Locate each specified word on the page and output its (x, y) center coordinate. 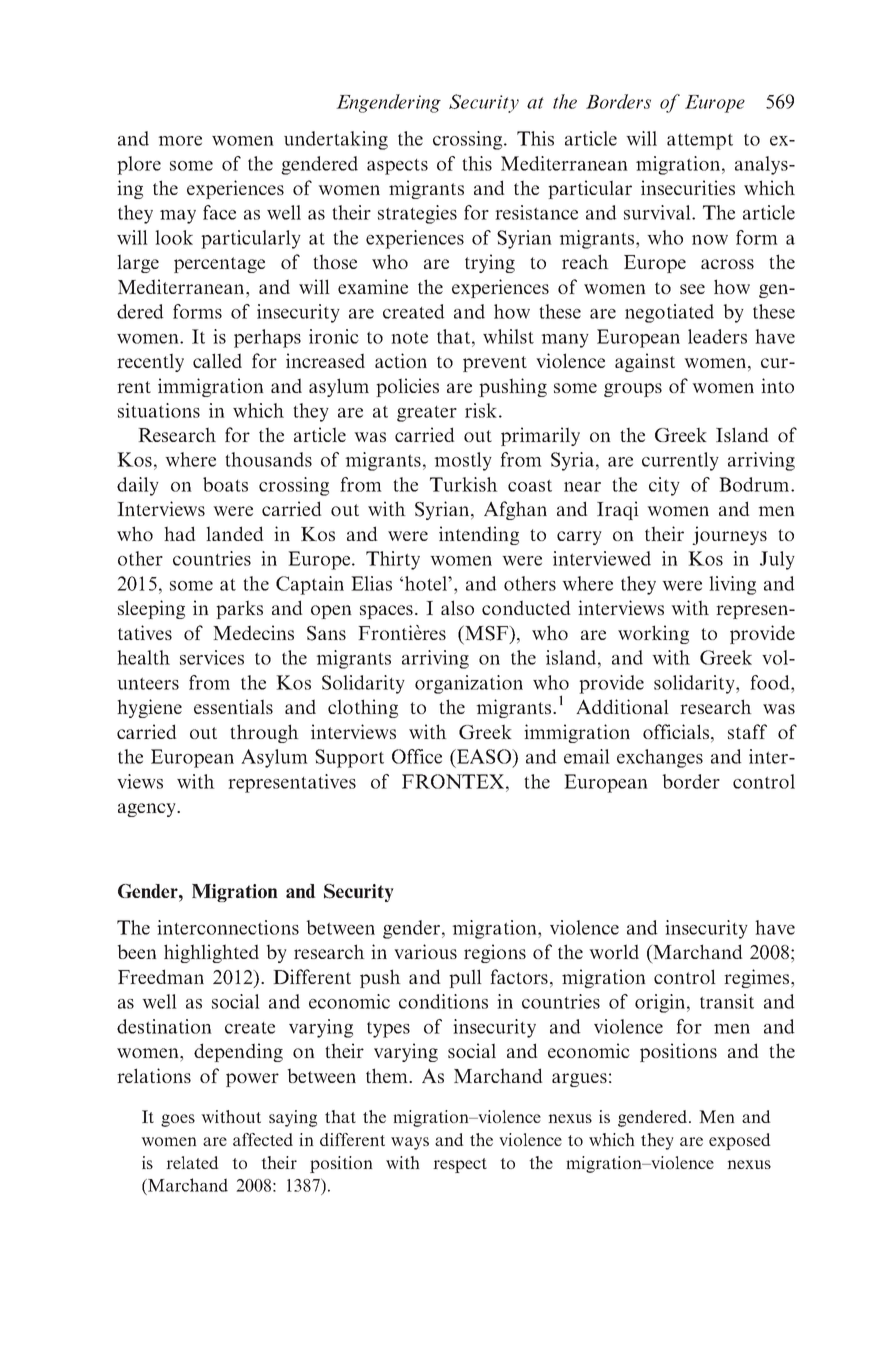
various (425, 951)
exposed (740, 1141)
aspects (397, 167)
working (653, 634)
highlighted (211, 953)
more (180, 141)
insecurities (688, 187)
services (212, 657)
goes (178, 1120)
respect (460, 1165)
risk (481, 410)
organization (469, 684)
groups (633, 390)
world (614, 951)
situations (159, 410)
